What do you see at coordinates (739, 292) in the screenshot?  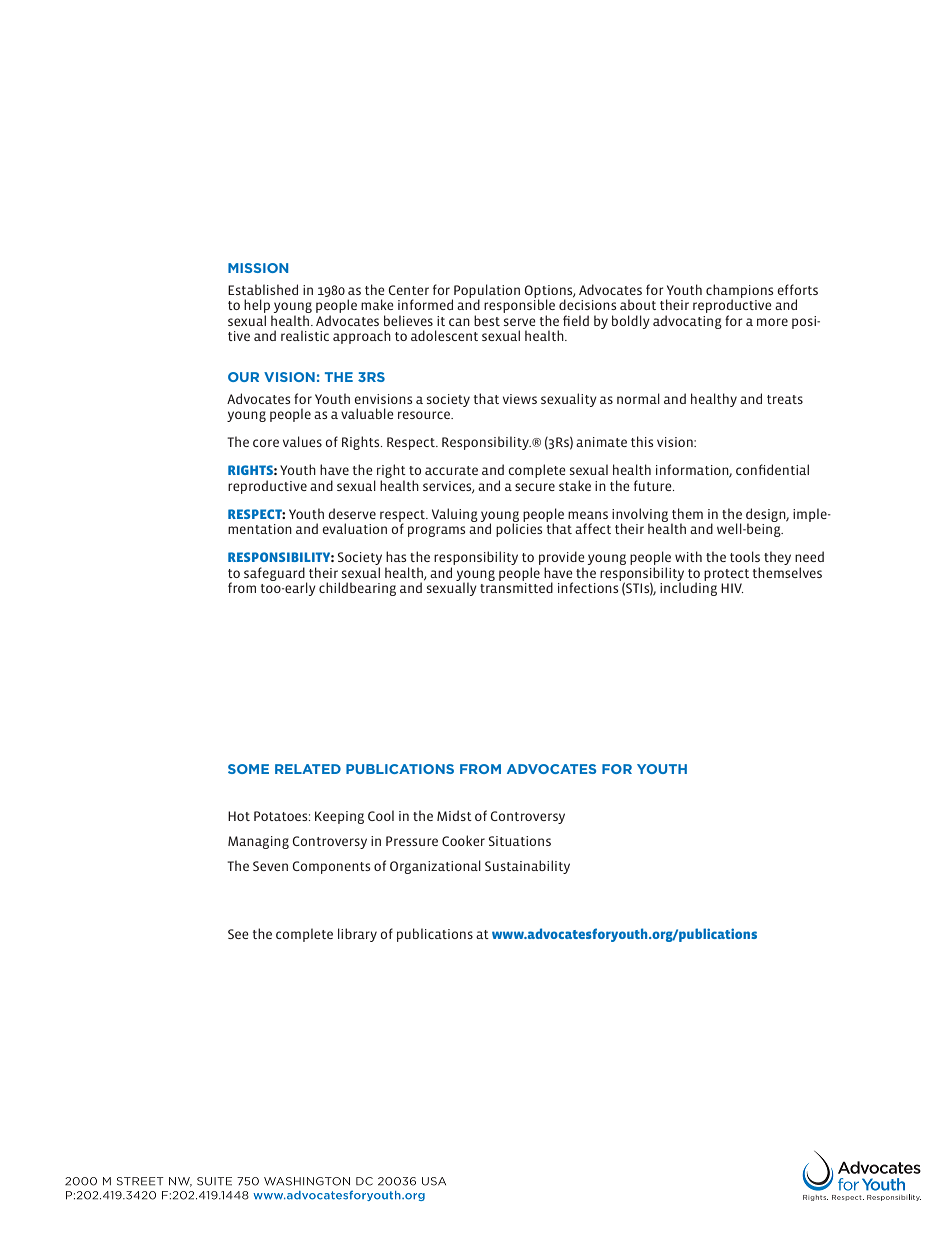 I see `champions` at bounding box center [739, 292].
